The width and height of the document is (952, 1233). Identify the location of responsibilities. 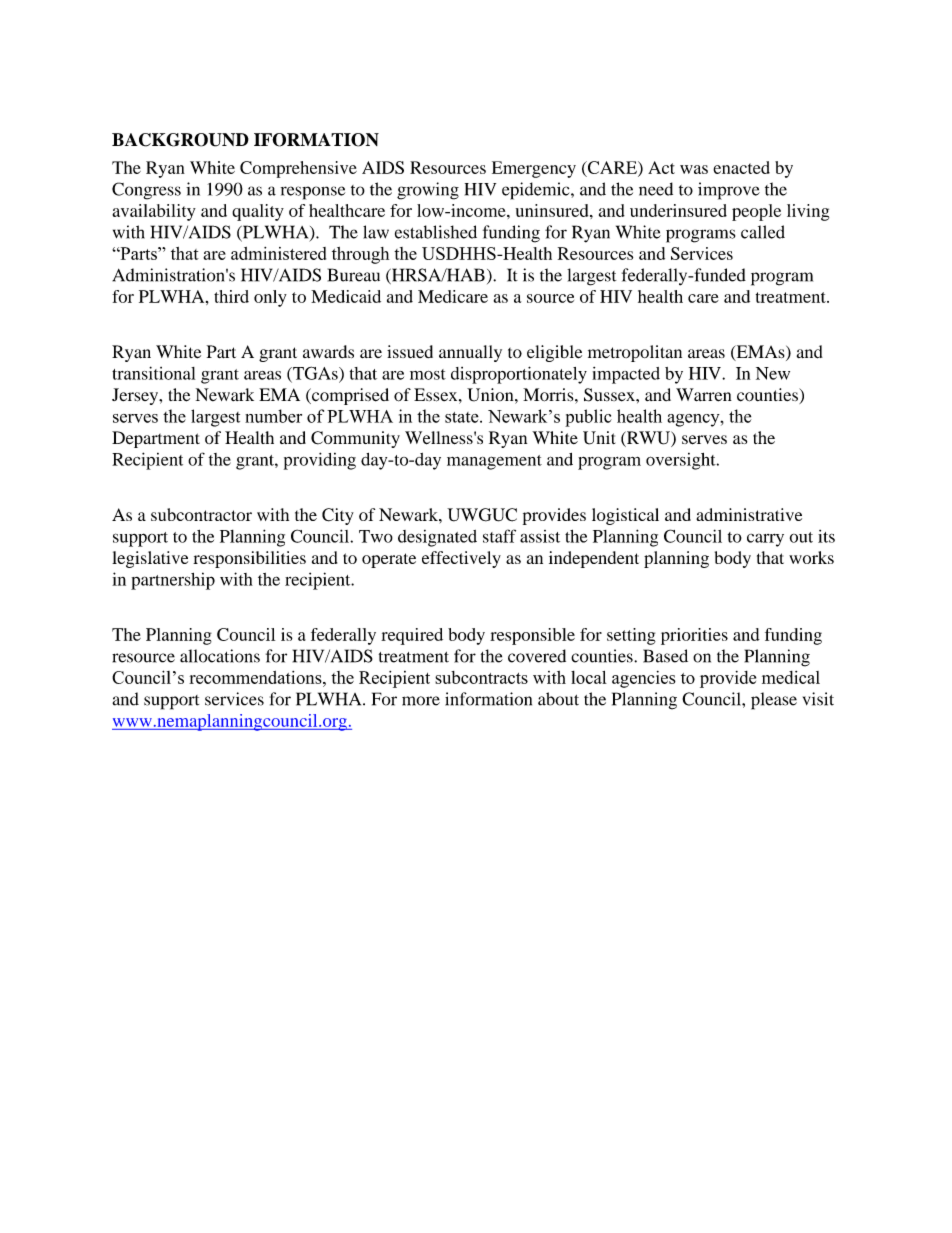
(249, 559).
